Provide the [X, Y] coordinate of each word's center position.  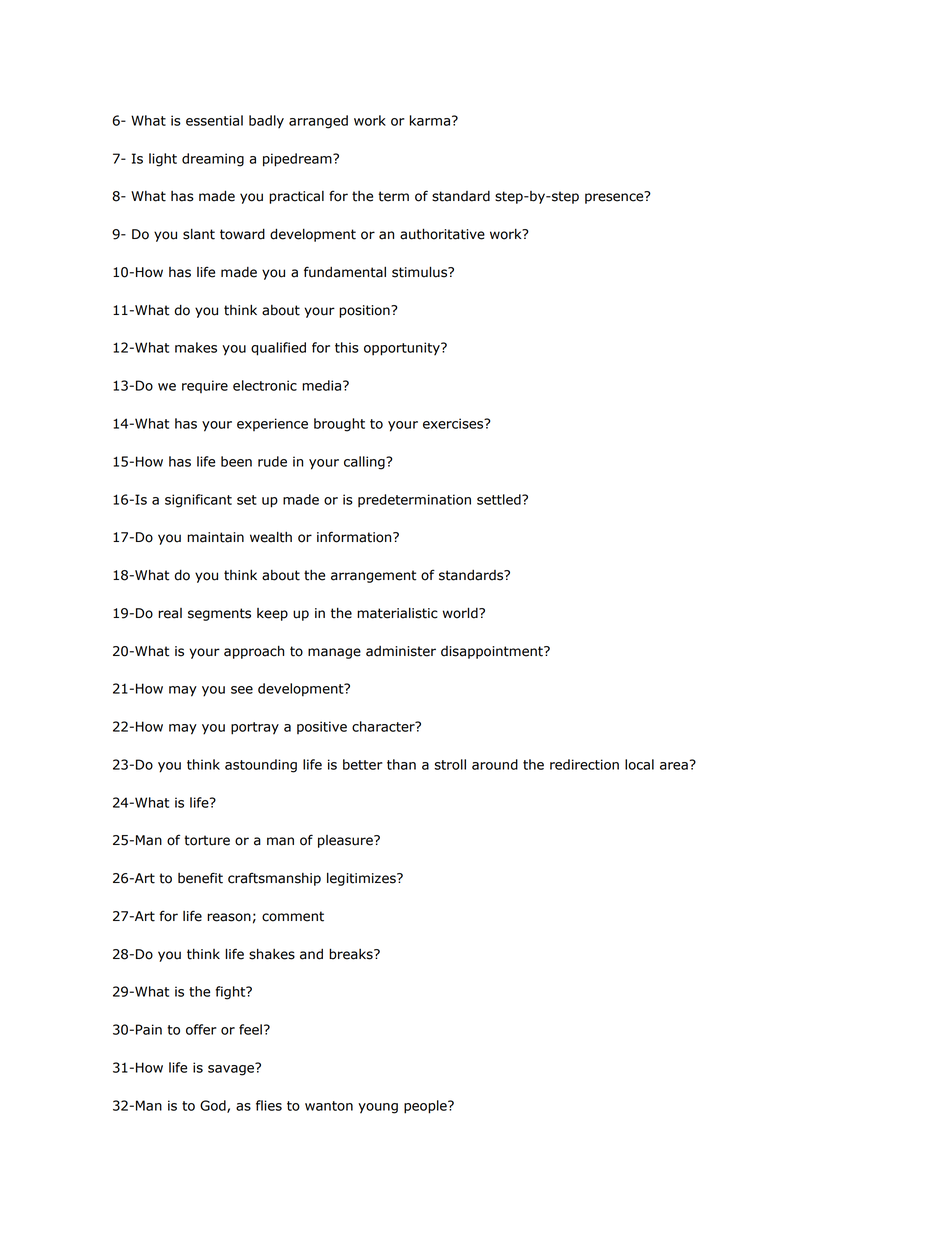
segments [219, 614]
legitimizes [362, 879]
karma [430, 120]
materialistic [397, 613]
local [639, 764]
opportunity [403, 349]
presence [615, 197]
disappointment [493, 652]
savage [232, 1069]
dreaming [213, 160]
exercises [454, 423]
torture [207, 840]
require [205, 386]
